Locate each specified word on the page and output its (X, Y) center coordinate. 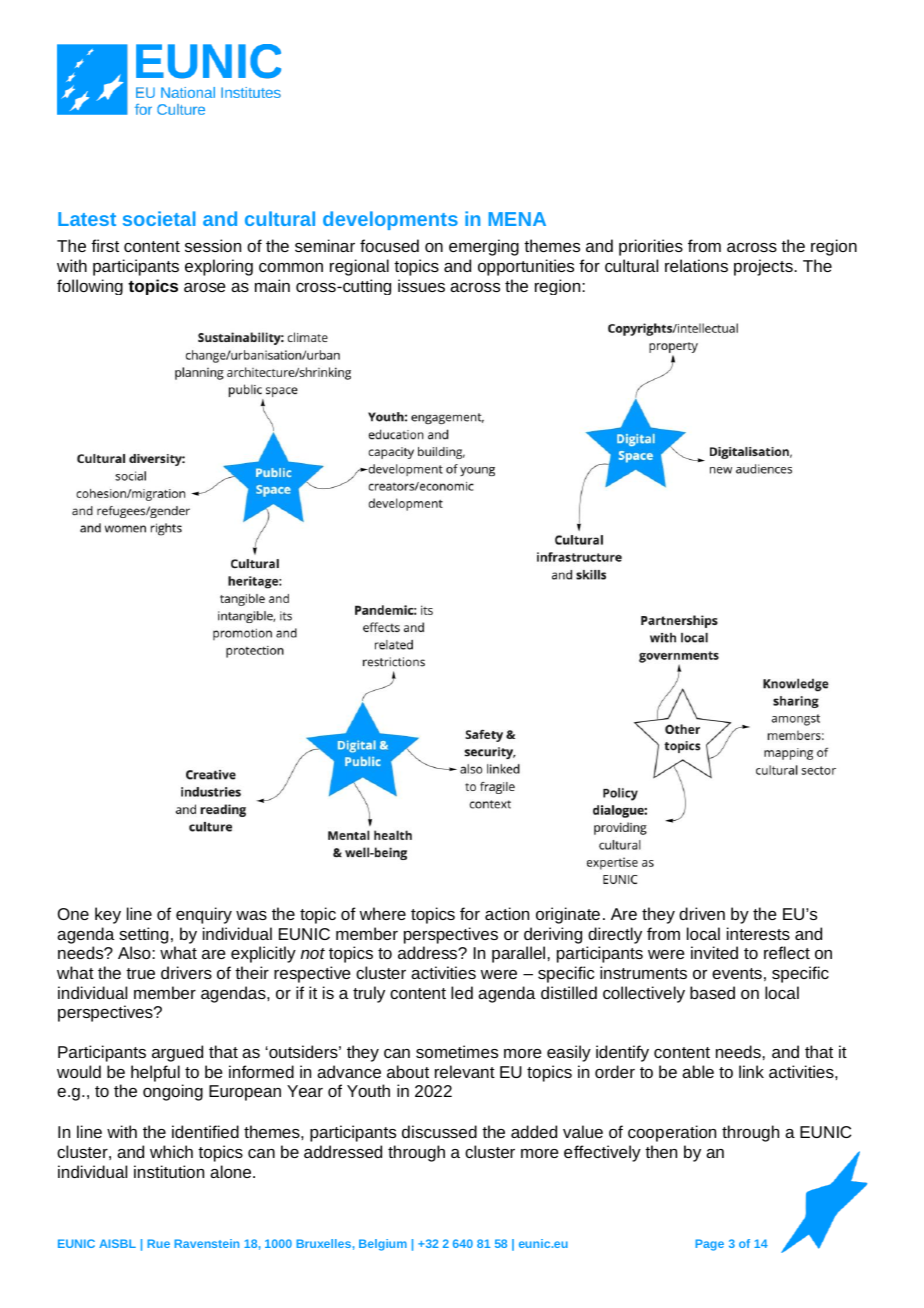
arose (205, 287)
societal (159, 218)
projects (764, 267)
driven (702, 913)
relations (696, 265)
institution (169, 1171)
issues (421, 285)
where (383, 913)
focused (389, 245)
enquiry (204, 915)
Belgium (383, 1245)
